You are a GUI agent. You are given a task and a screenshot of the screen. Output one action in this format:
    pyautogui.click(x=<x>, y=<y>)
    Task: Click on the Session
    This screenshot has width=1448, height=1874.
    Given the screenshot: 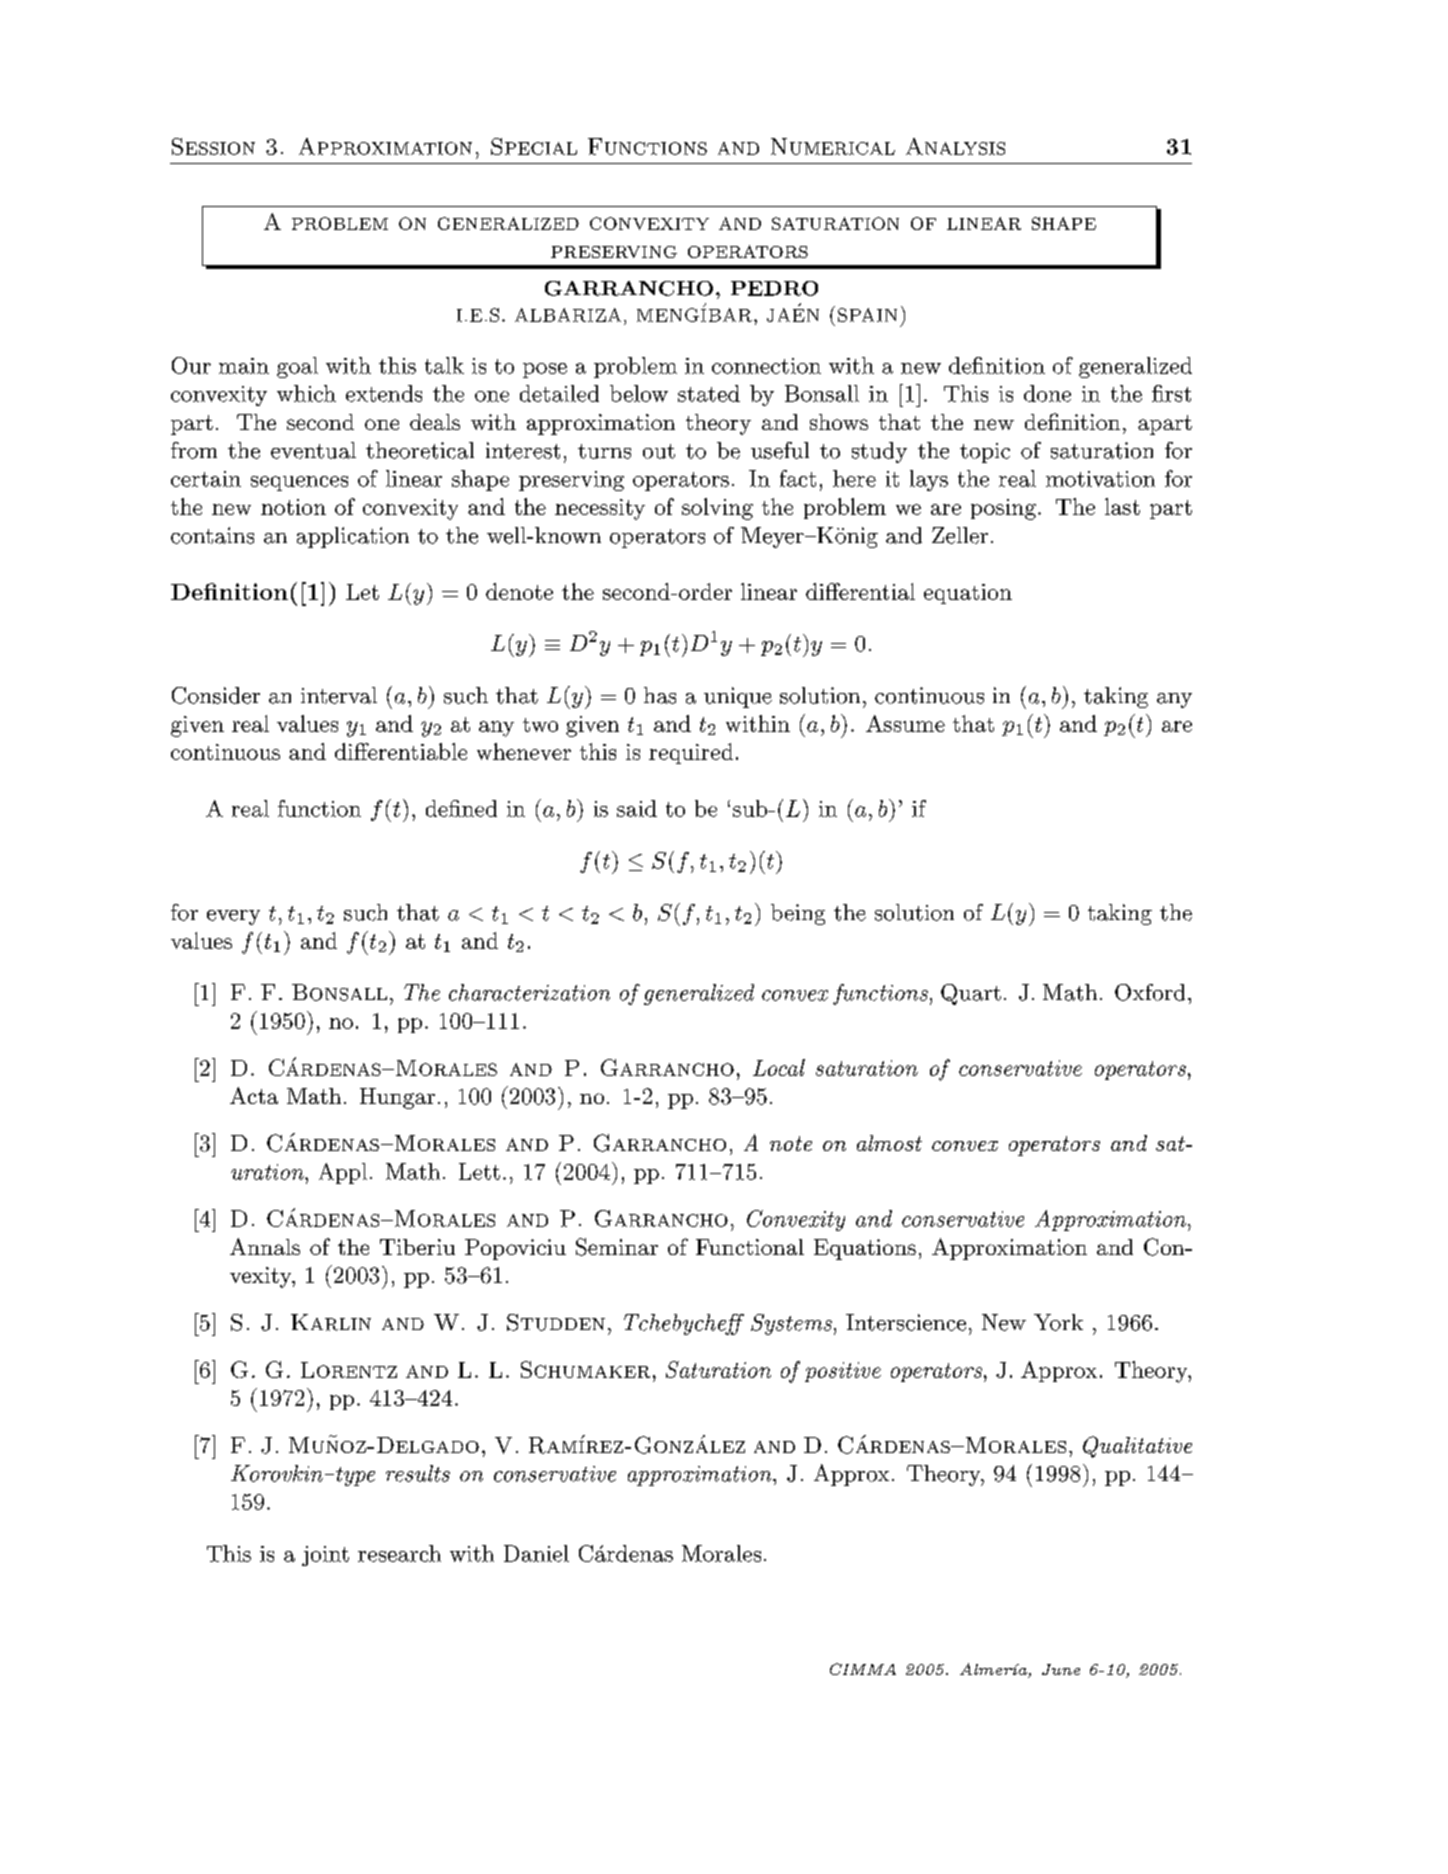 What is the action you would take?
    pyautogui.click(x=213, y=146)
